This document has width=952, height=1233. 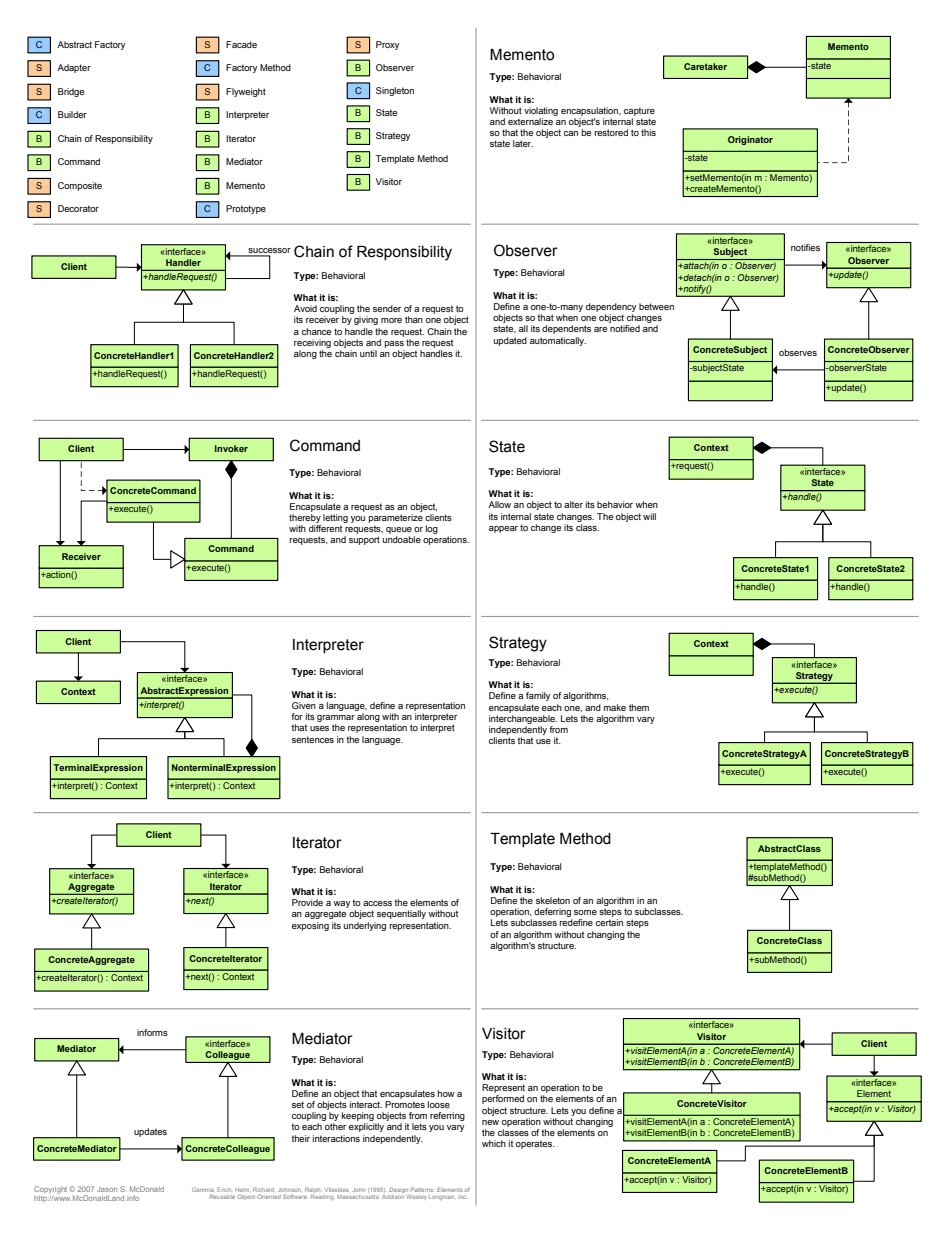 I want to click on Given, so click(x=304, y=705).
